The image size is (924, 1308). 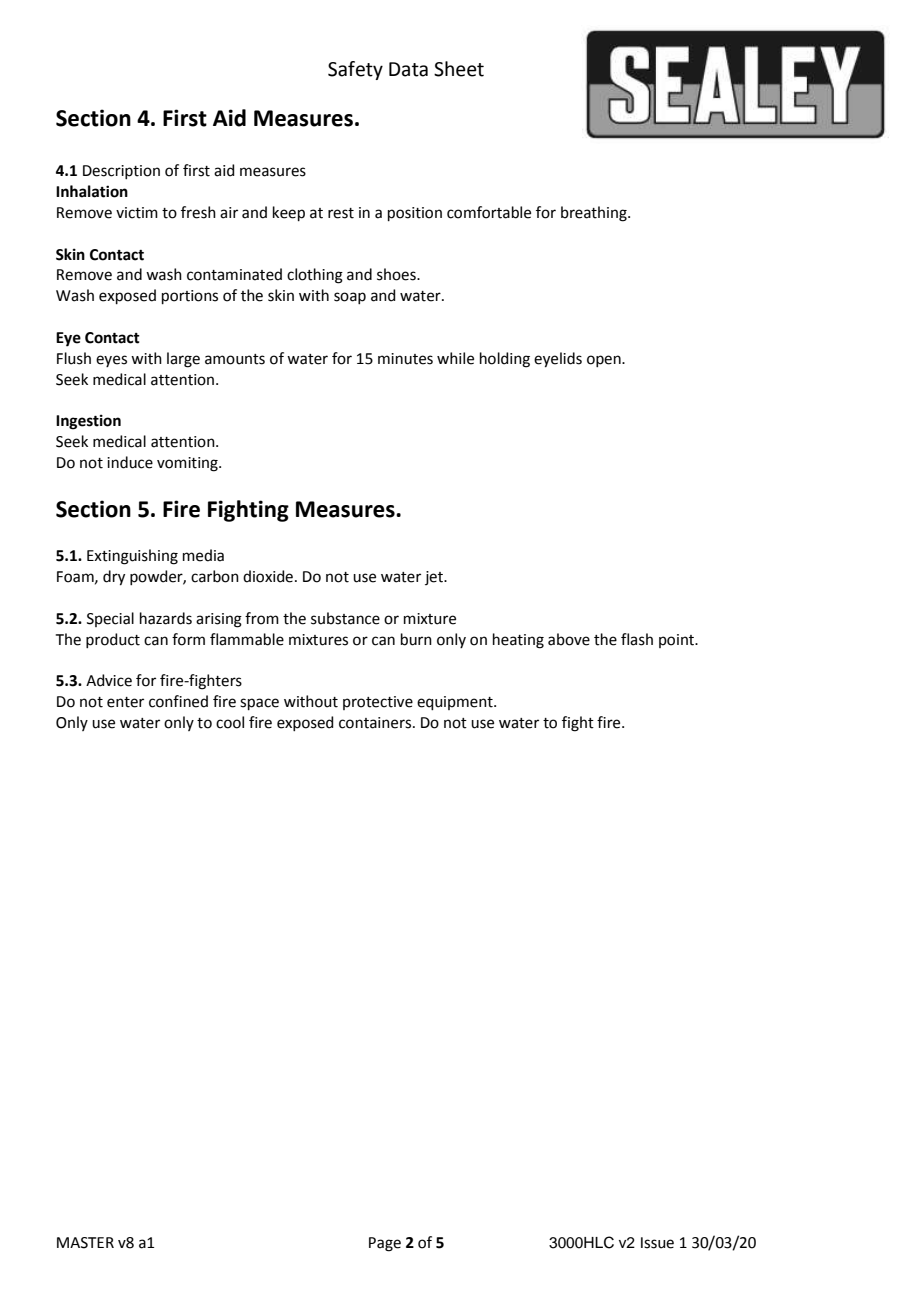 I want to click on flash, so click(x=637, y=639).
